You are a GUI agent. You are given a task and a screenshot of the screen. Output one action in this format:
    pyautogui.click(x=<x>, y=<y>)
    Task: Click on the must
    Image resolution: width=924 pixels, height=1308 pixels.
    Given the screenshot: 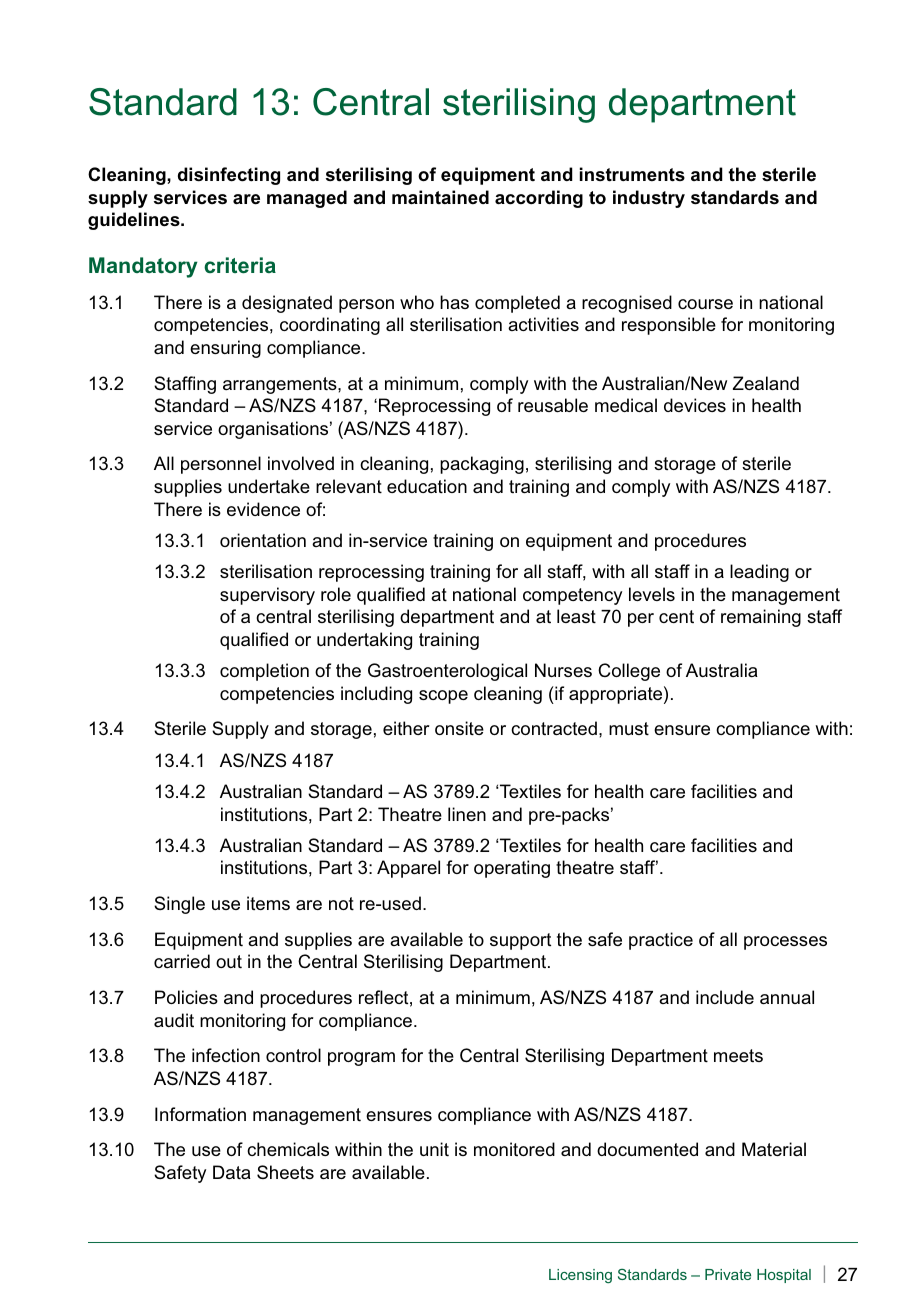 What is the action you would take?
    pyautogui.click(x=629, y=729)
